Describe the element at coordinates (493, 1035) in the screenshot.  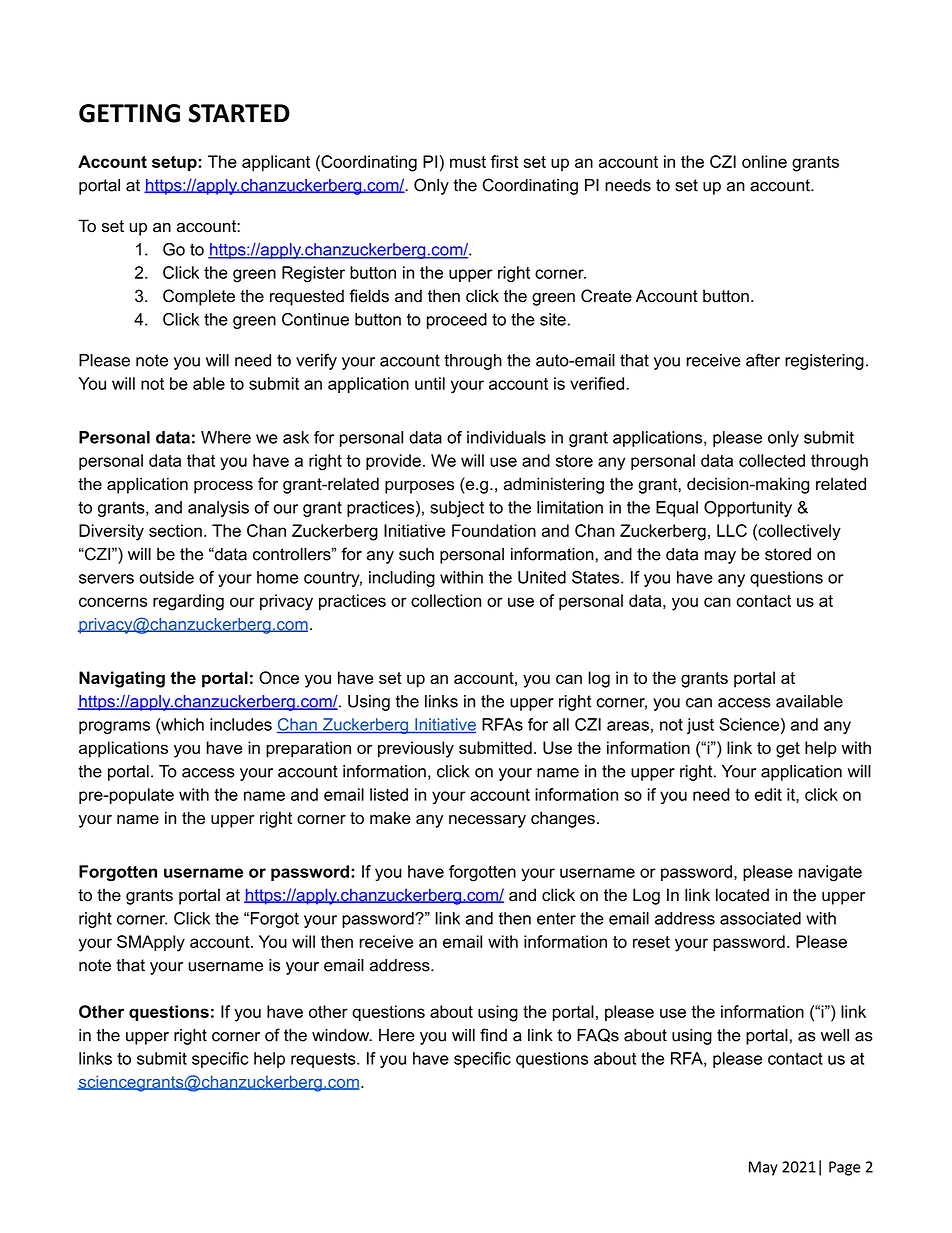
I see `find` at that location.
